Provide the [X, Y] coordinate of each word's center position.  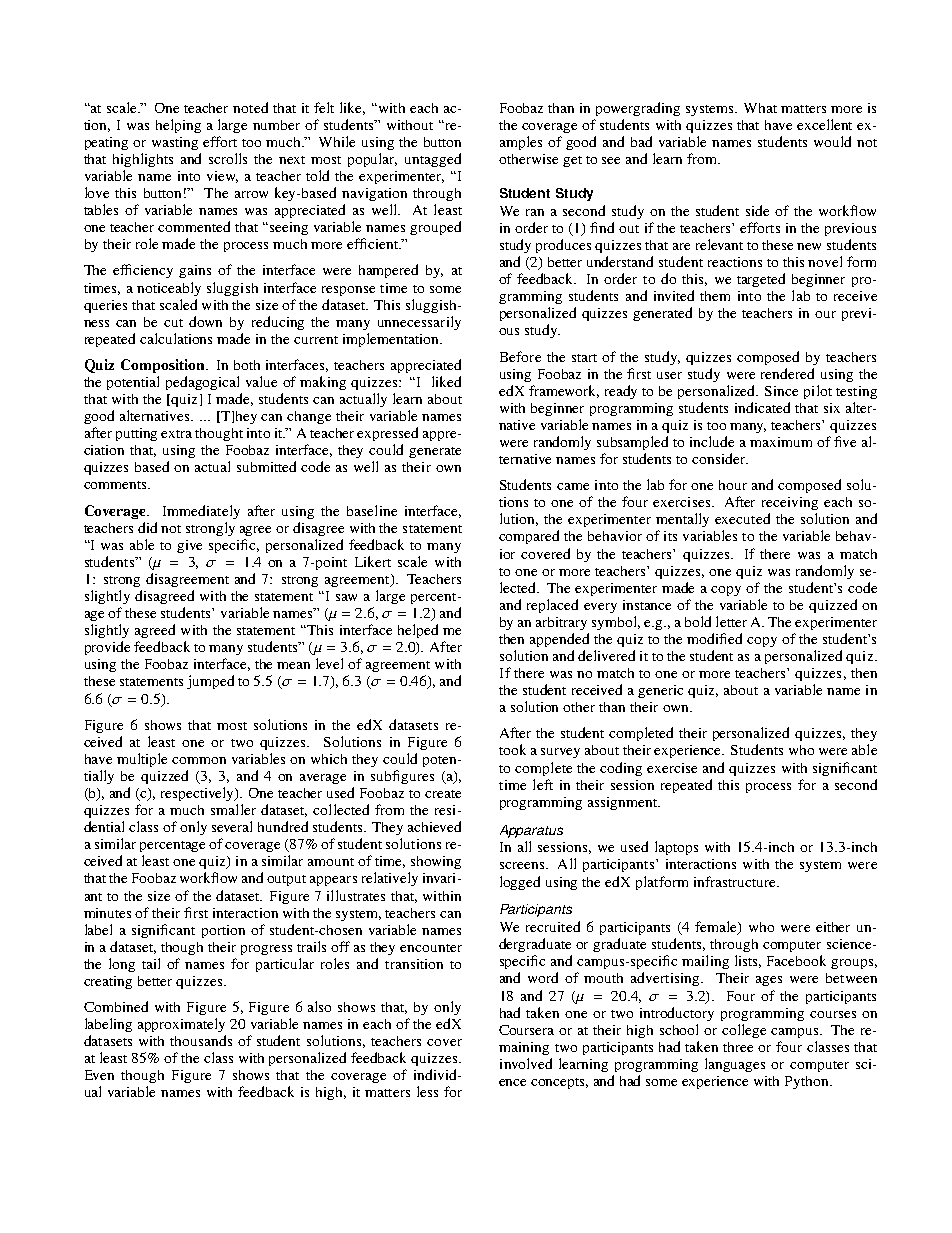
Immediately [201, 512]
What [760, 108]
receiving [790, 503]
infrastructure [736, 881]
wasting [175, 143]
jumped [210, 682]
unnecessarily [419, 323]
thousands [201, 1040]
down [205, 321]
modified [714, 638]
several [232, 826]
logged [520, 883]
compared [529, 537]
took [512, 749]
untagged [433, 160]
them [715, 296]
